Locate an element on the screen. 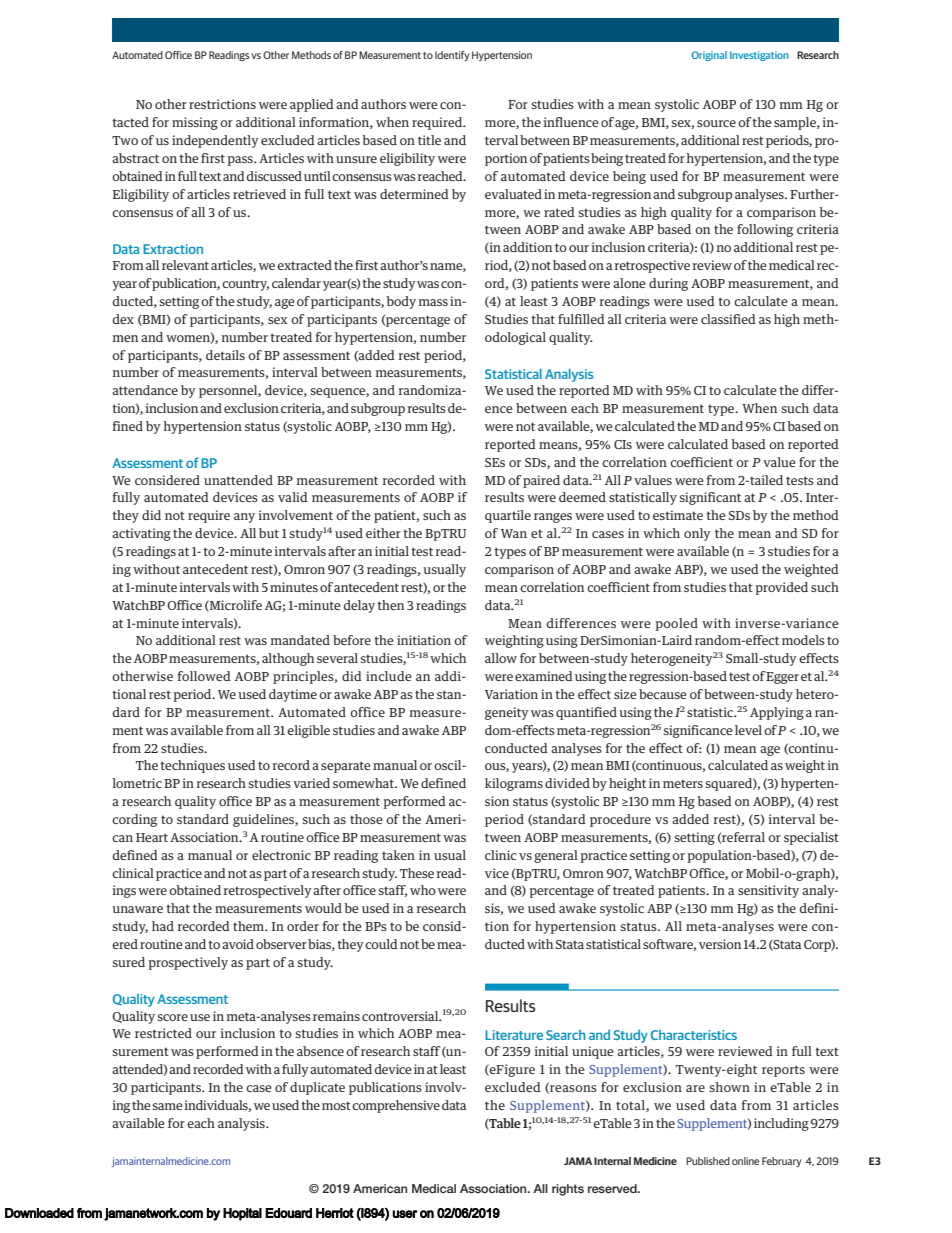  Published is located at coordinates (708, 1161).
